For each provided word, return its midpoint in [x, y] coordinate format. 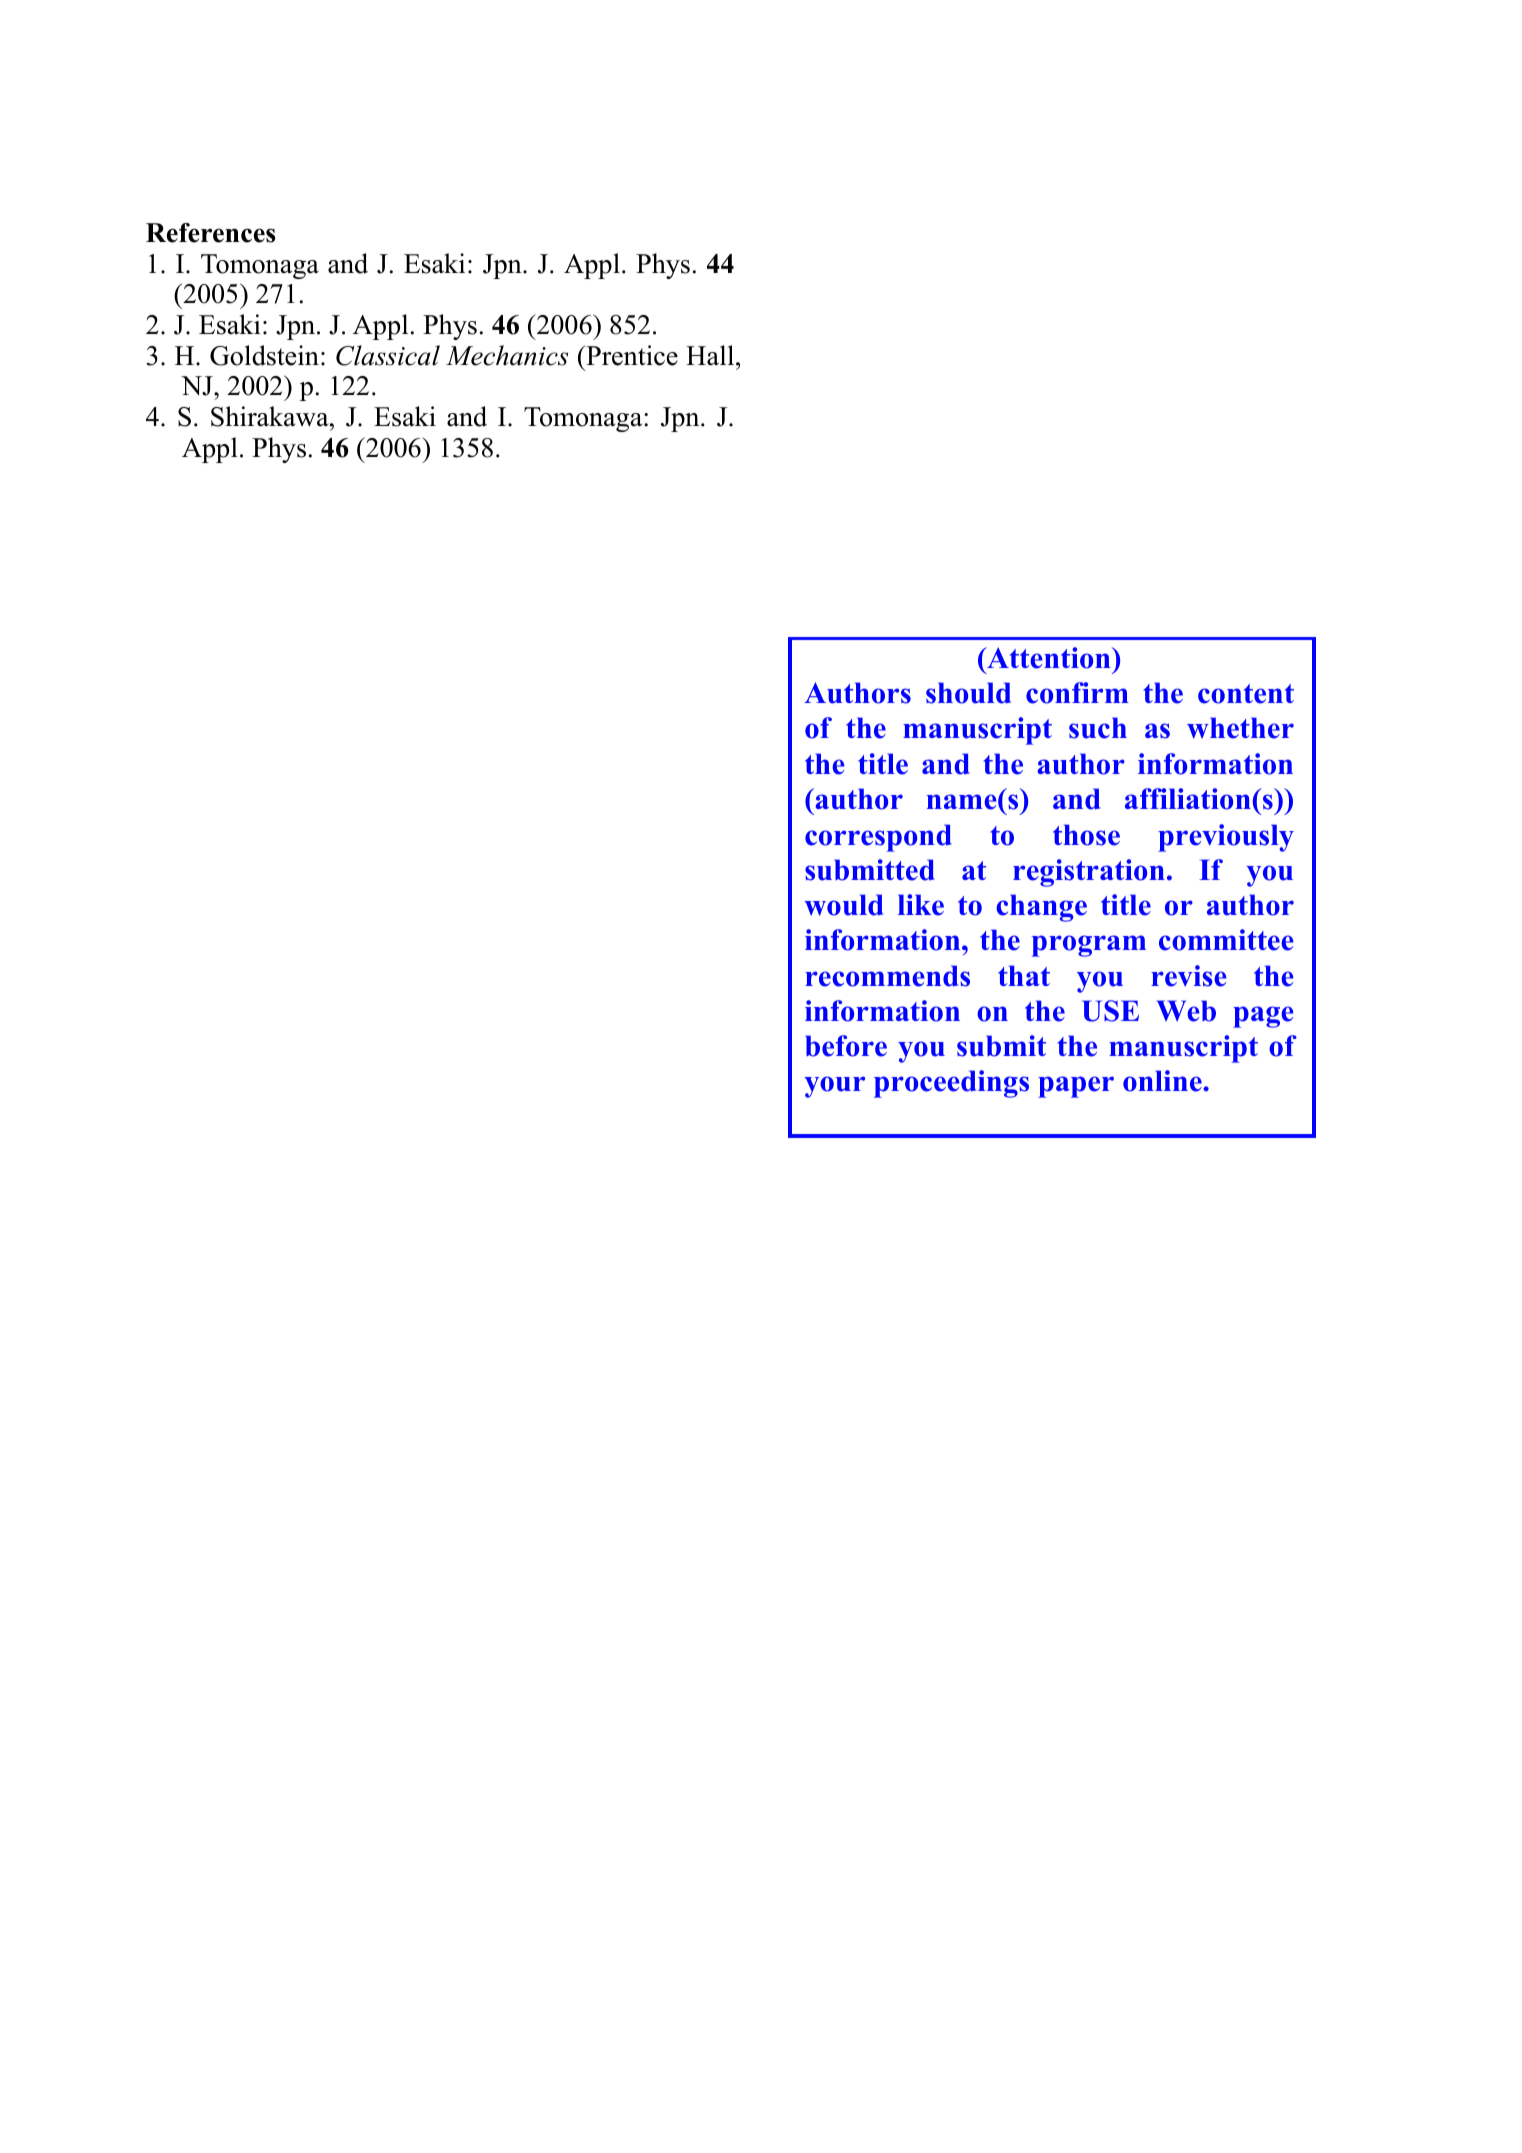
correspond [878, 838]
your [834, 1087]
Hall [711, 355]
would [843, 905]
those [1086, 835]
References [210, 233]
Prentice [631, 355]
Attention [1049, 658]
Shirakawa [271, 416]
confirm [1077, 693]
